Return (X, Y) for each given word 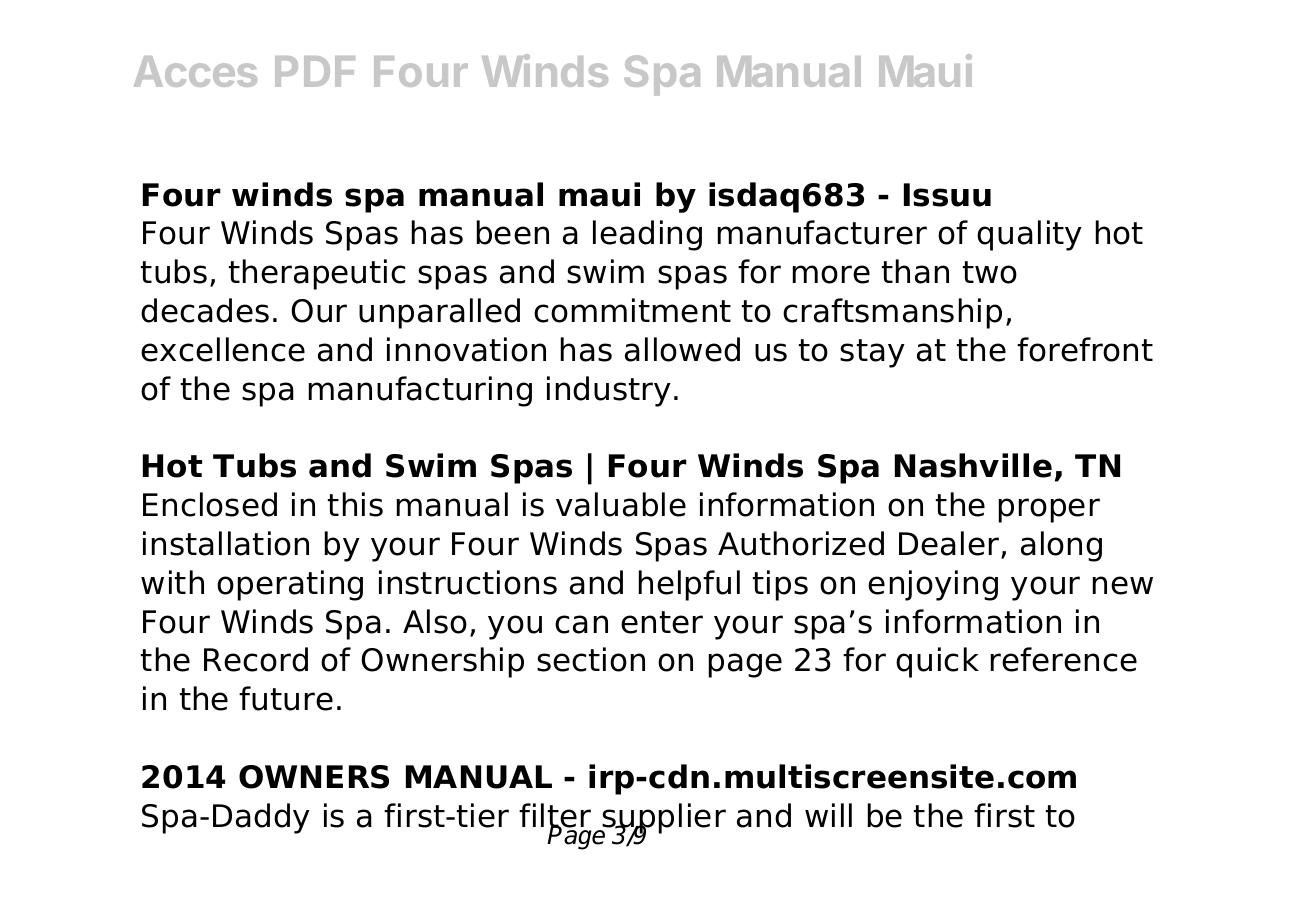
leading (647, 235)
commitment (632, 310)
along (1061, 546)
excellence (223, 349)
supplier (663, 819)
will (828, 815)
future (286, 698)
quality (1029, 235)
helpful (689, 585)
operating (290, 585)
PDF (315, 71)
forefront (1085, 349)
